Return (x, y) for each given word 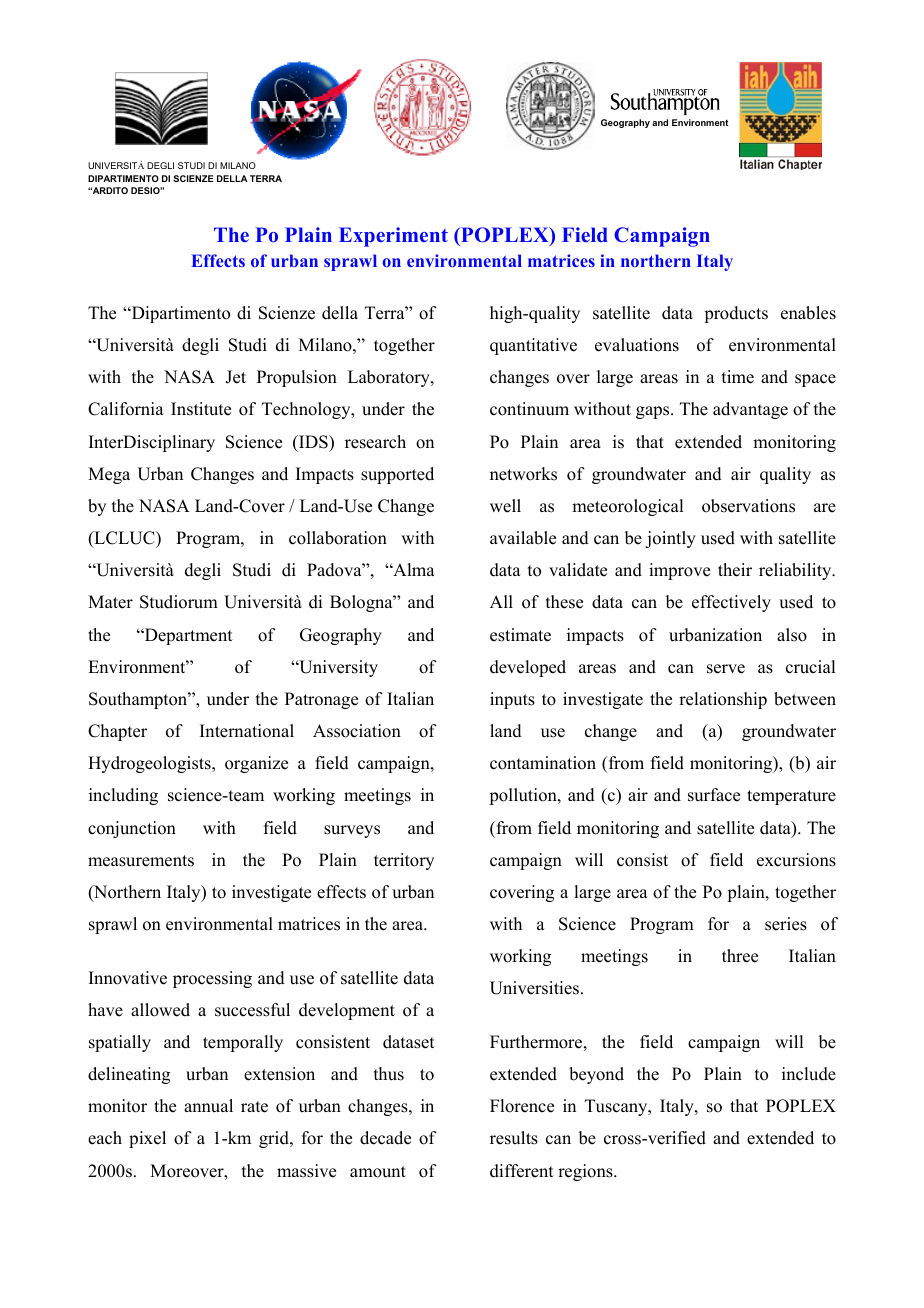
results (514, 1138)
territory (404, 861)
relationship (723, 700)
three (740, 956)
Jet (235, 377)
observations (748, 506)
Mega (109, 475)
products (736, 314)
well (505, 506)
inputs (512, 700)
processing (212, 979)
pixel (147, 1139)
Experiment (393, 237)
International (247, 731)
